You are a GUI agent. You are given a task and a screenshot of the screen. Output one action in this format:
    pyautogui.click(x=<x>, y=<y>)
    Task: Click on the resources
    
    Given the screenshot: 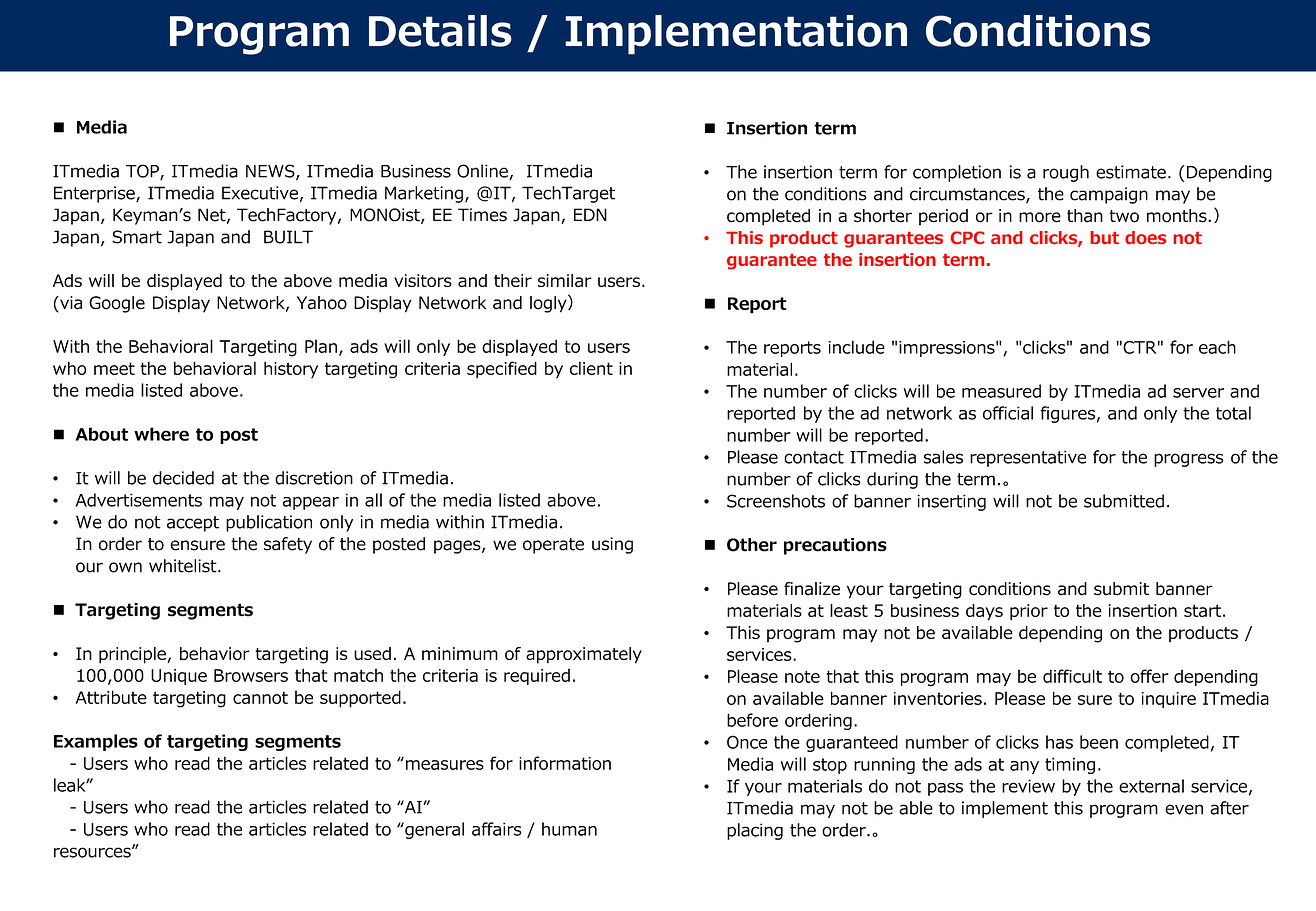 What is the action you would take?
    pyautogui.click(x=93, y=852)
